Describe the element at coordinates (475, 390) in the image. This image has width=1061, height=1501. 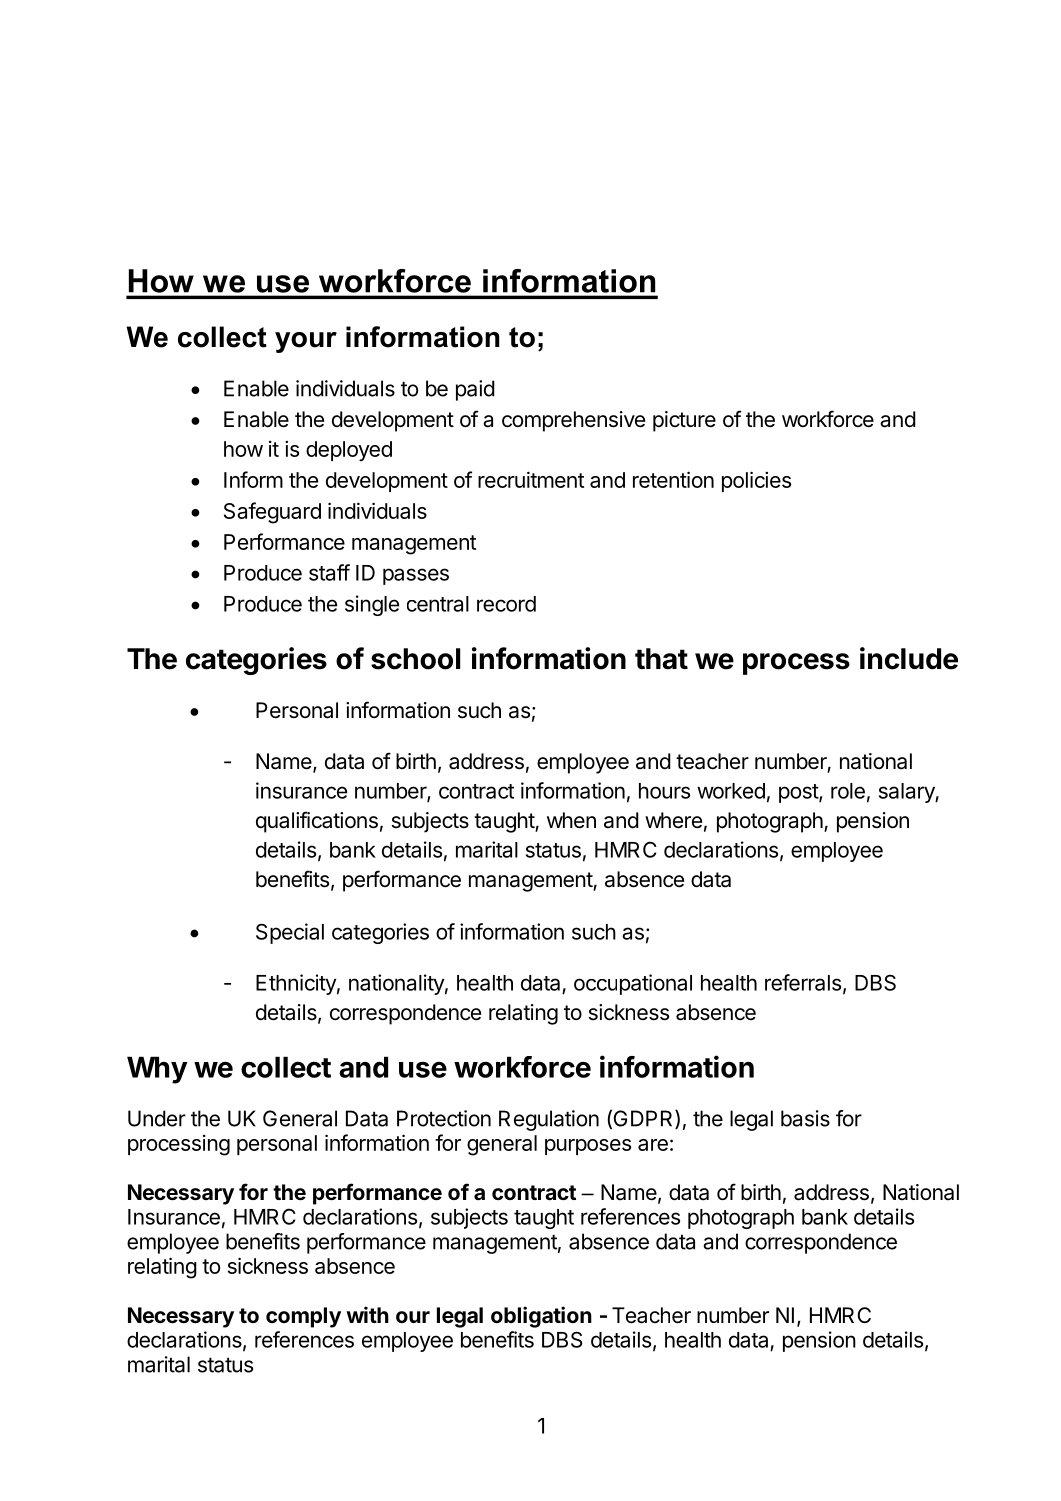
I see `paid` at that location.
